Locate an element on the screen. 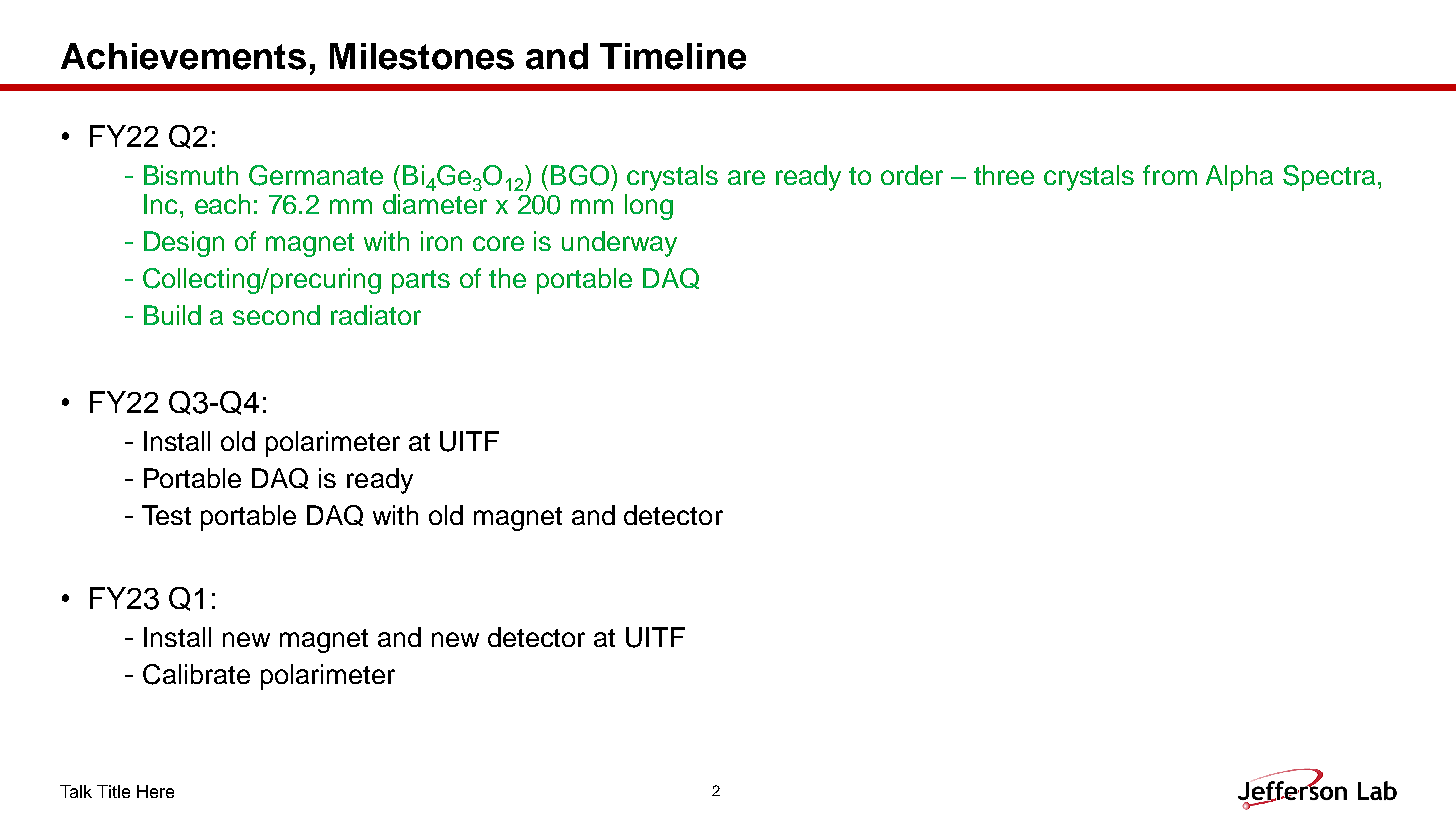  Achievements is located at coordinates (183, 56).
